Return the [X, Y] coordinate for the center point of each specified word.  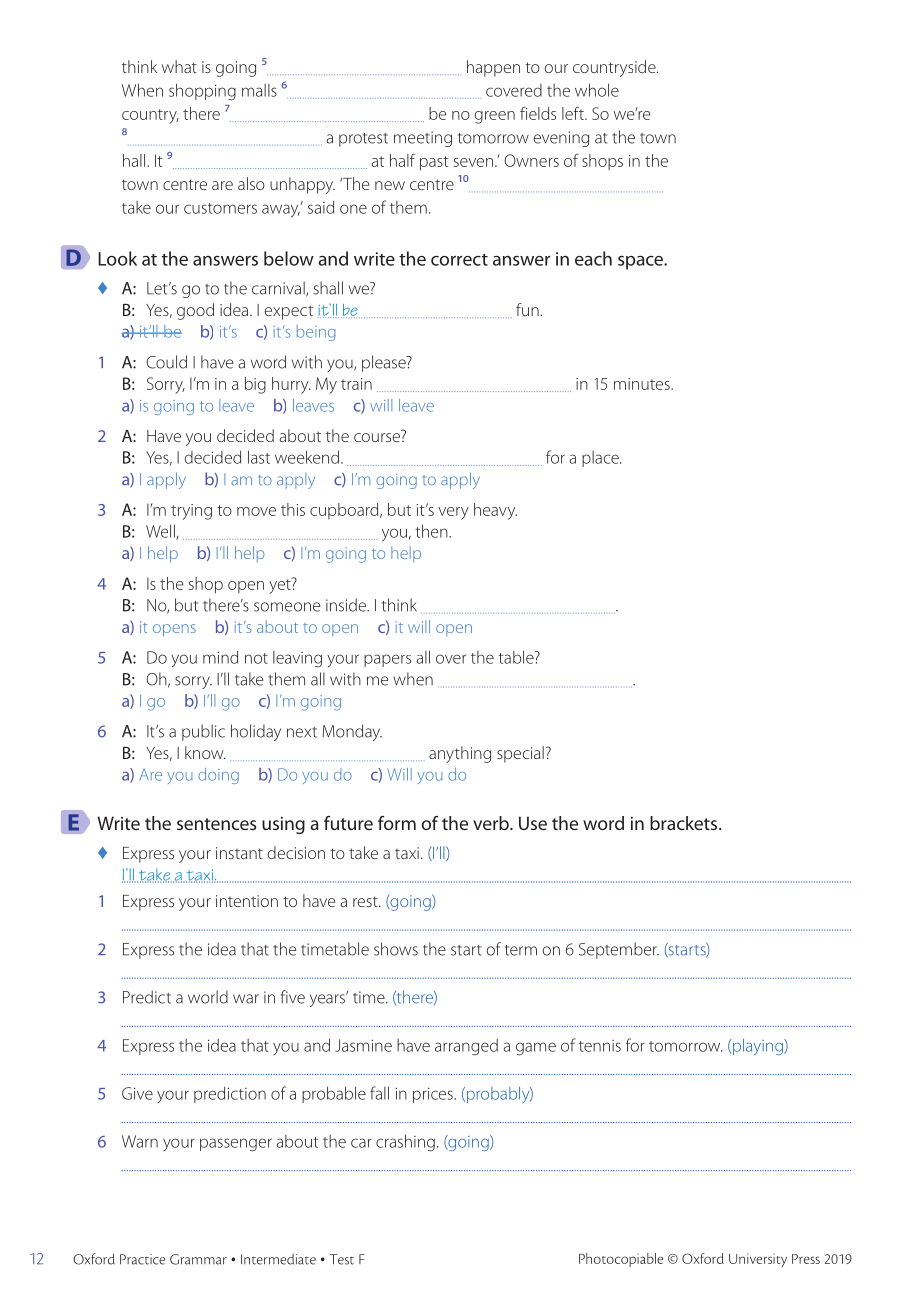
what [179, 66]
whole [597, 90]
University [758, 1260]
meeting [423, 139]
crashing [405, 1143]
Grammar [198, 1259]
